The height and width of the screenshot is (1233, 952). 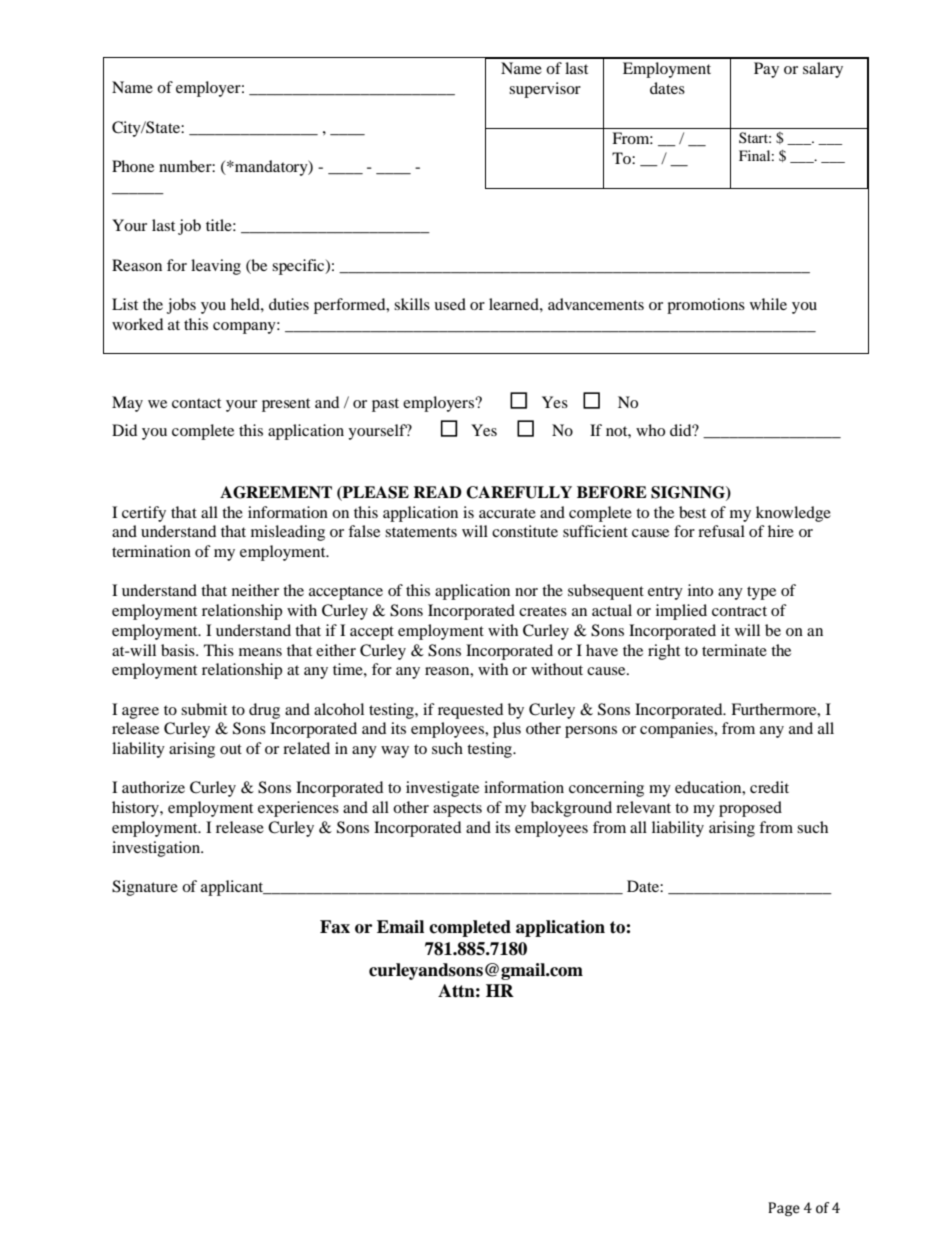 What do you see at coordinates (734, 650) in the screenshot?
I see `terminate` at bounding box center [734, 650].
